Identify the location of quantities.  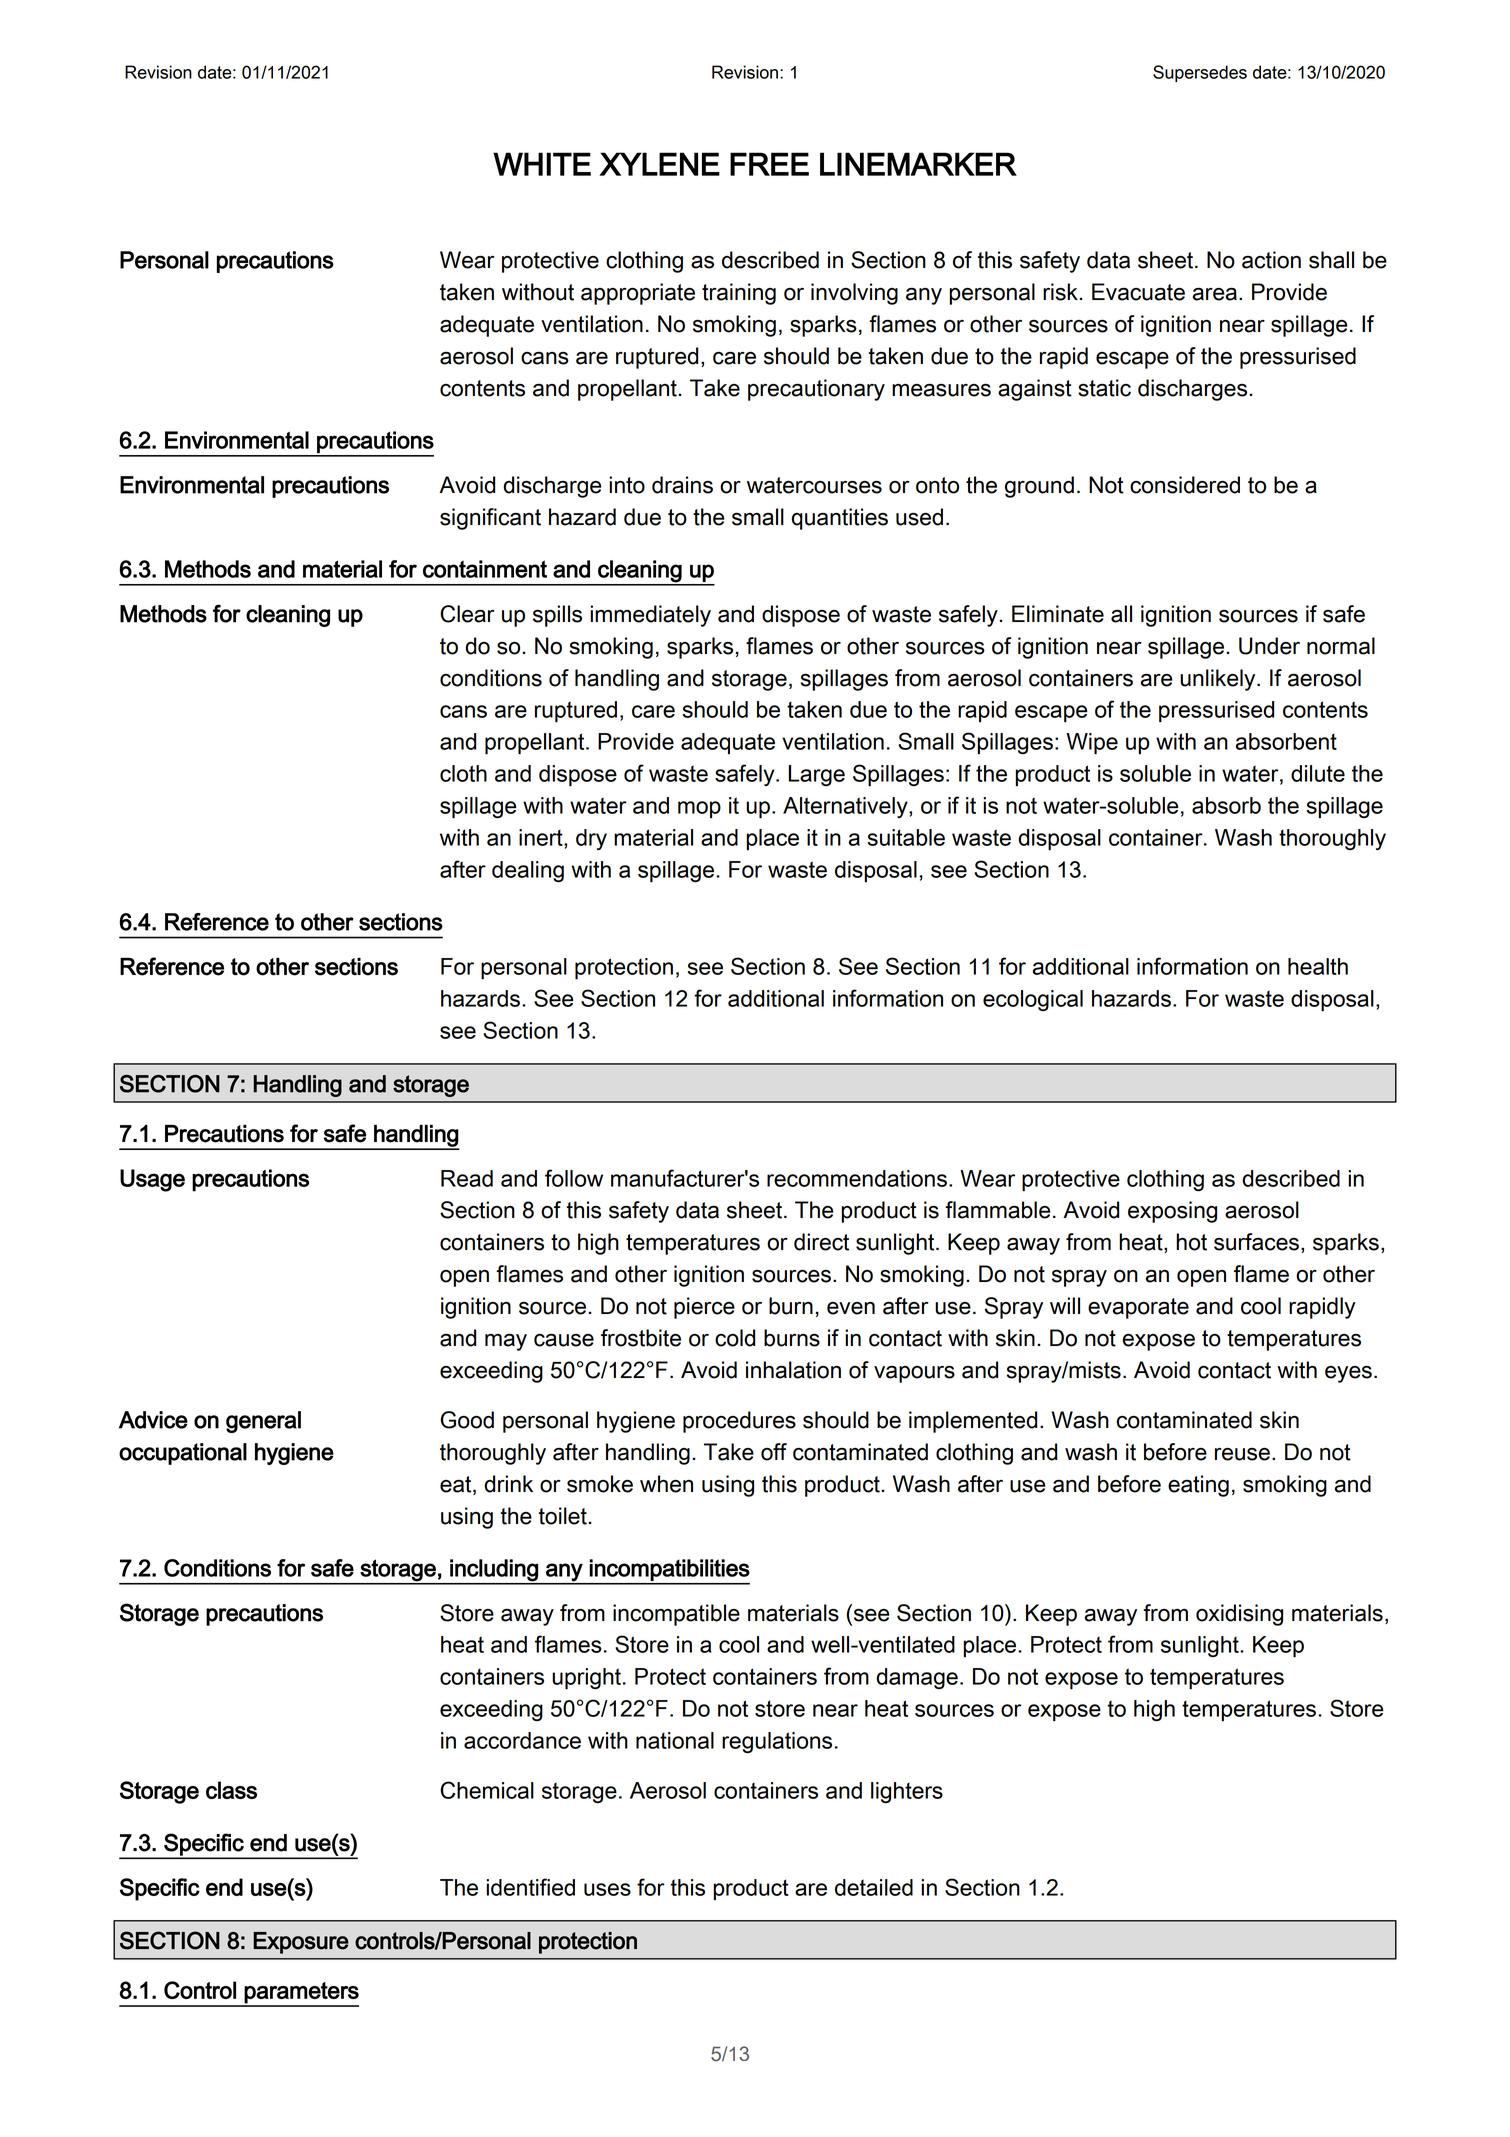
(840, 519).
